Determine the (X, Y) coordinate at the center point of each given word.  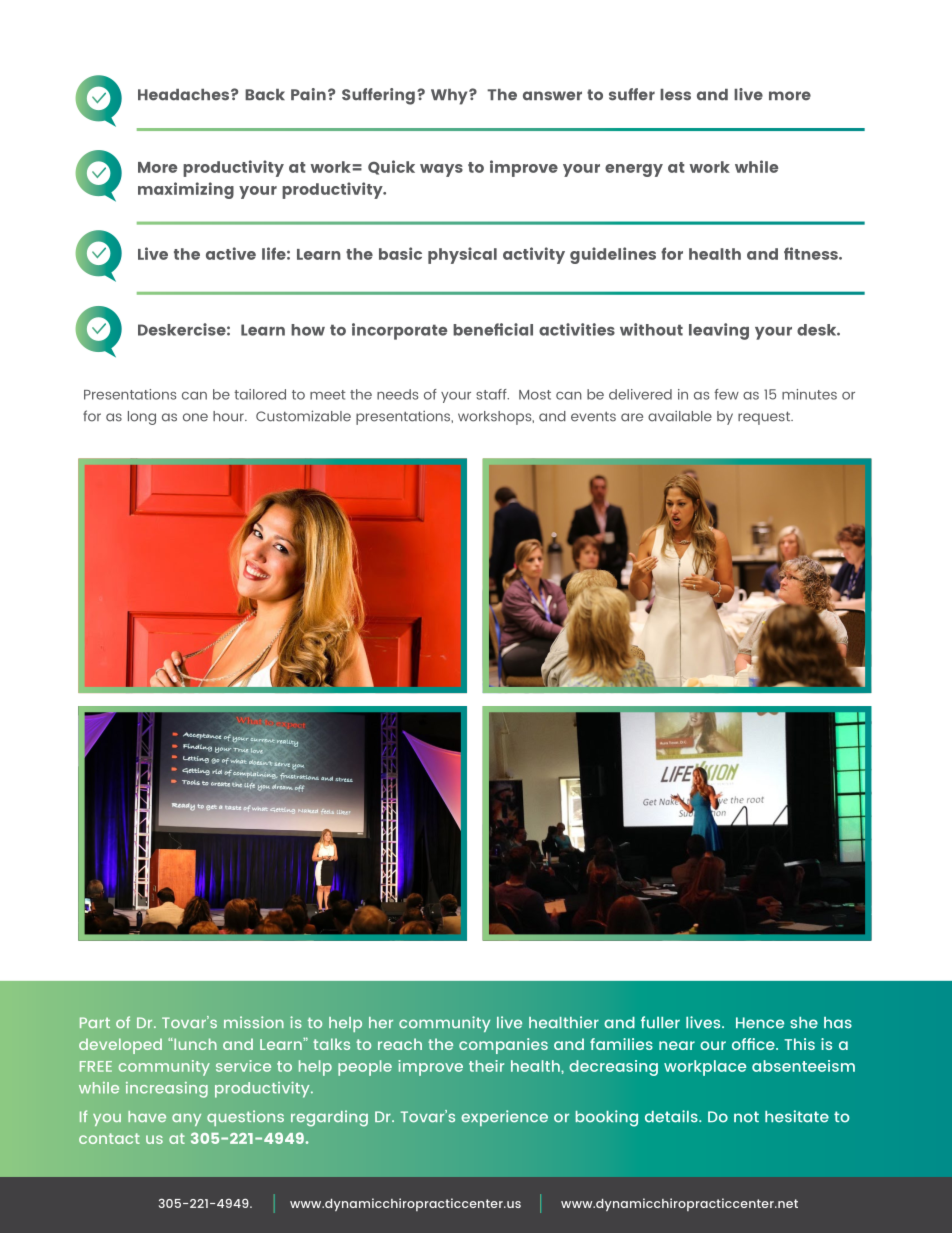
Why (450, 97)
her (381, 1022)
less (675, 95)
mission (254, 1022)
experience (504, 1118)
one (195, 417)
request (765, 418)
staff (492, 394)
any (186, 1119)
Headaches (183, 95)
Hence (760, 1023)
